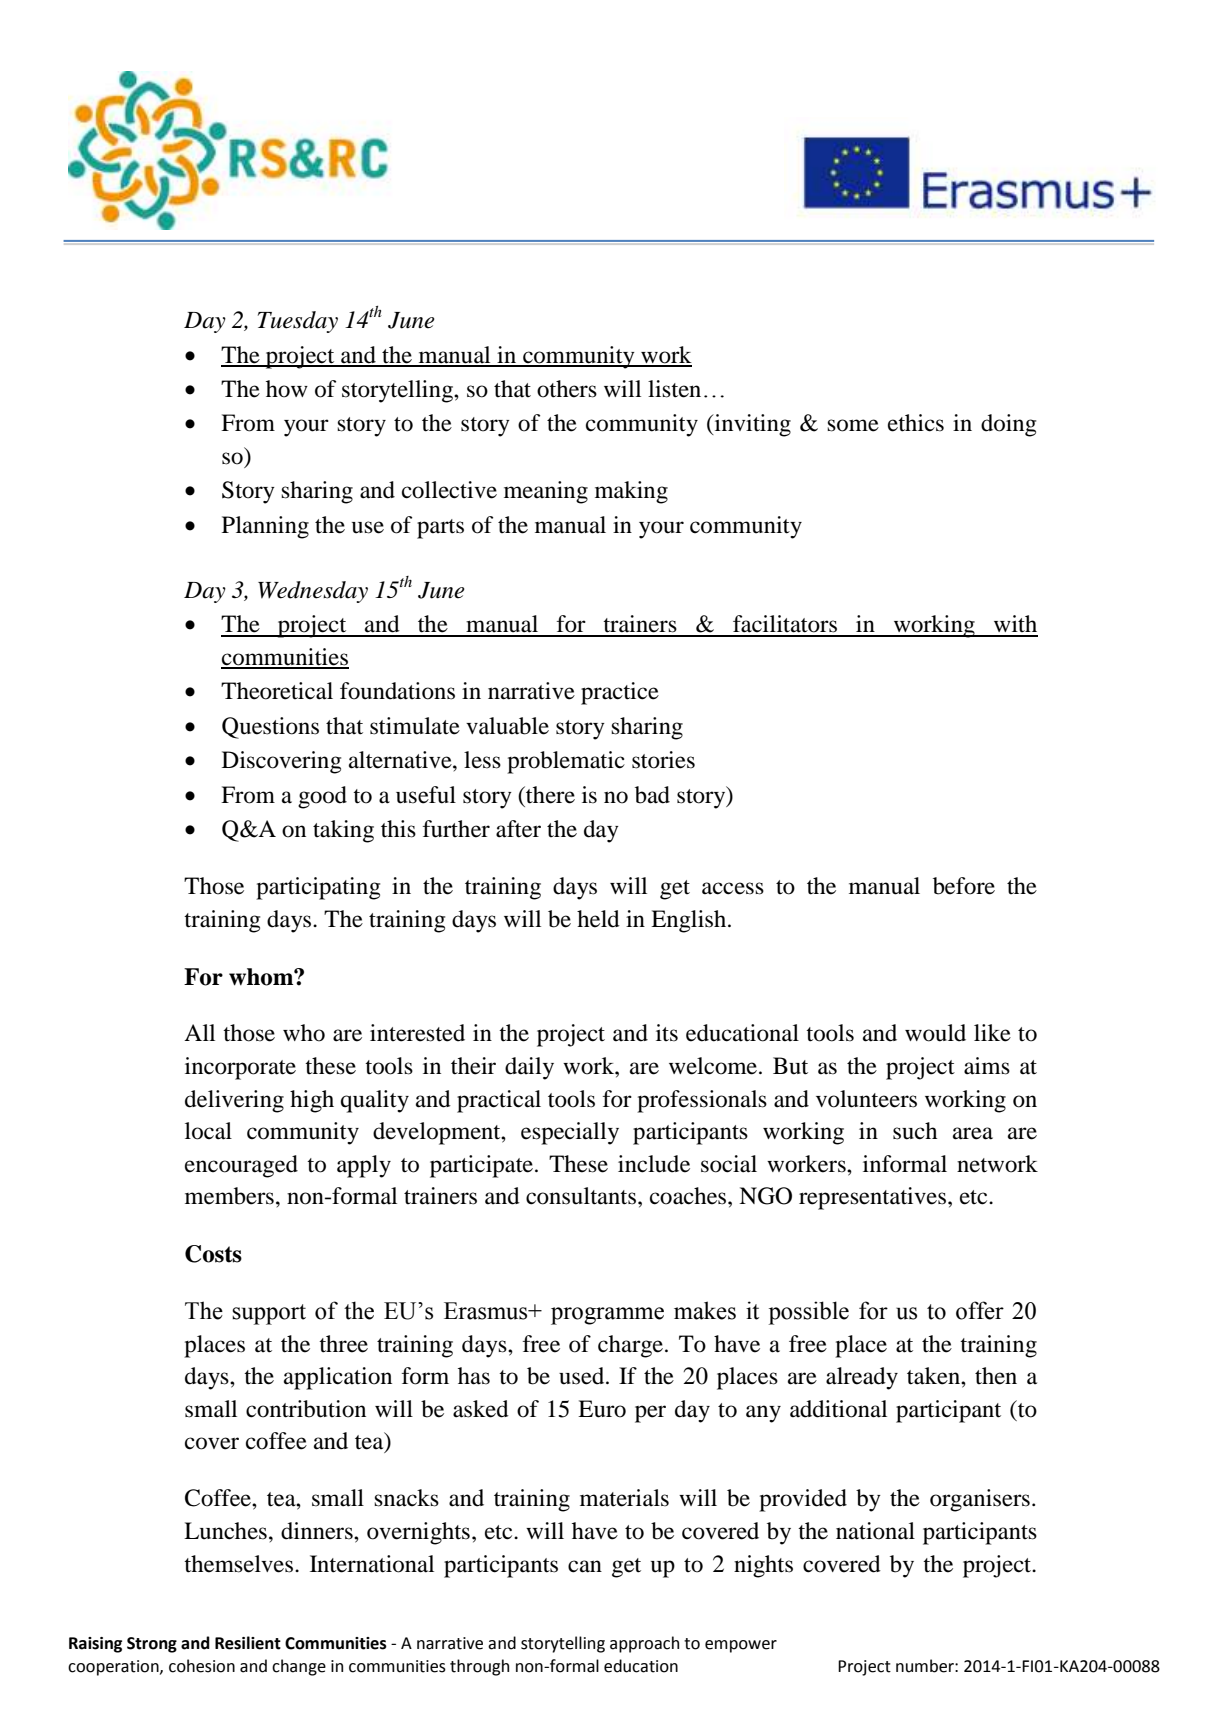 The height and width of the page is (1730, 1222). Describe the element at coordinates (287, 389) in the page. I see `how` at that location.
